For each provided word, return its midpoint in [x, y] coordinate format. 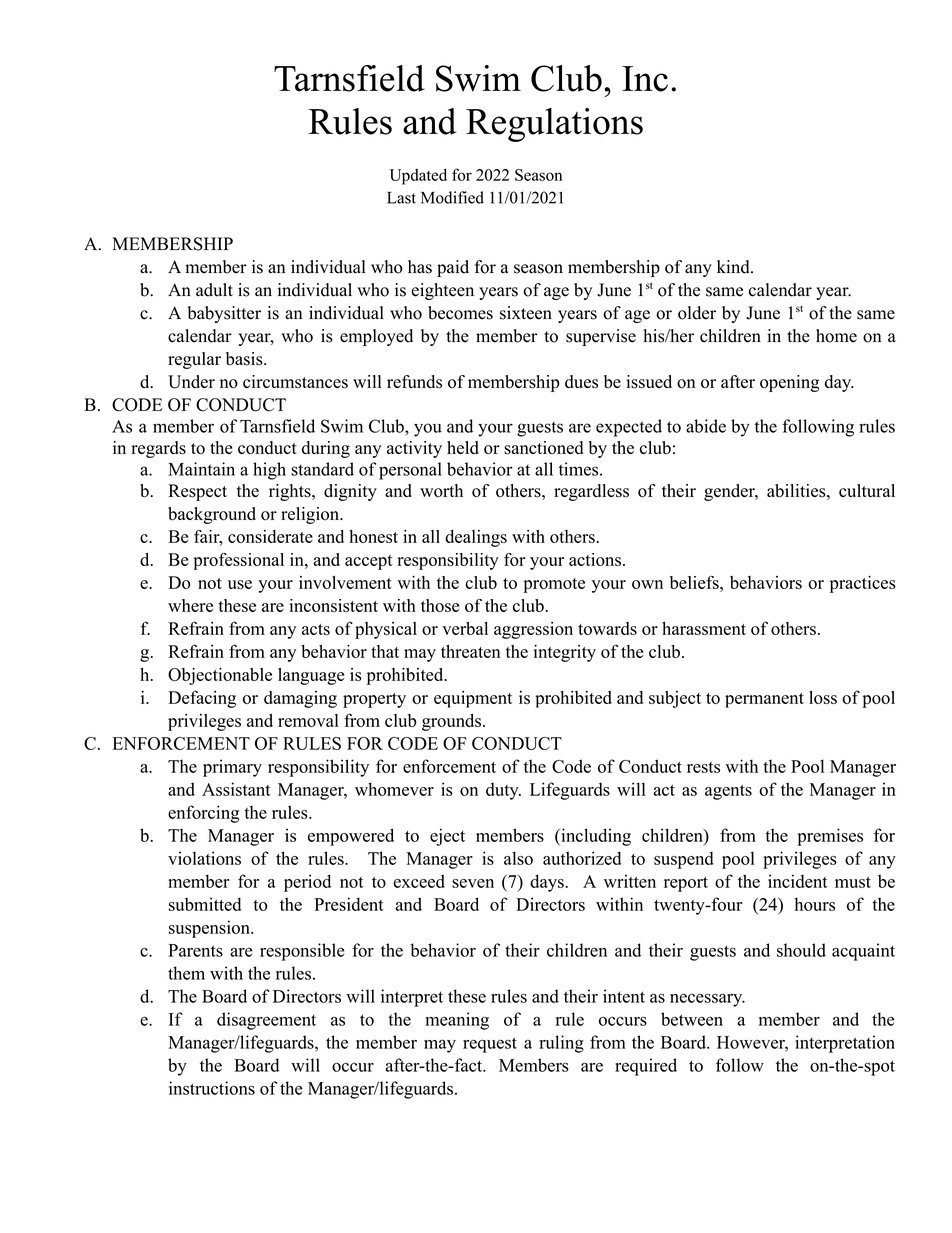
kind [734, 267]
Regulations [554, 125]
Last [401, 198]
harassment [704, 628]
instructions [212, 1088]
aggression [533, 630]
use [240, 584]
